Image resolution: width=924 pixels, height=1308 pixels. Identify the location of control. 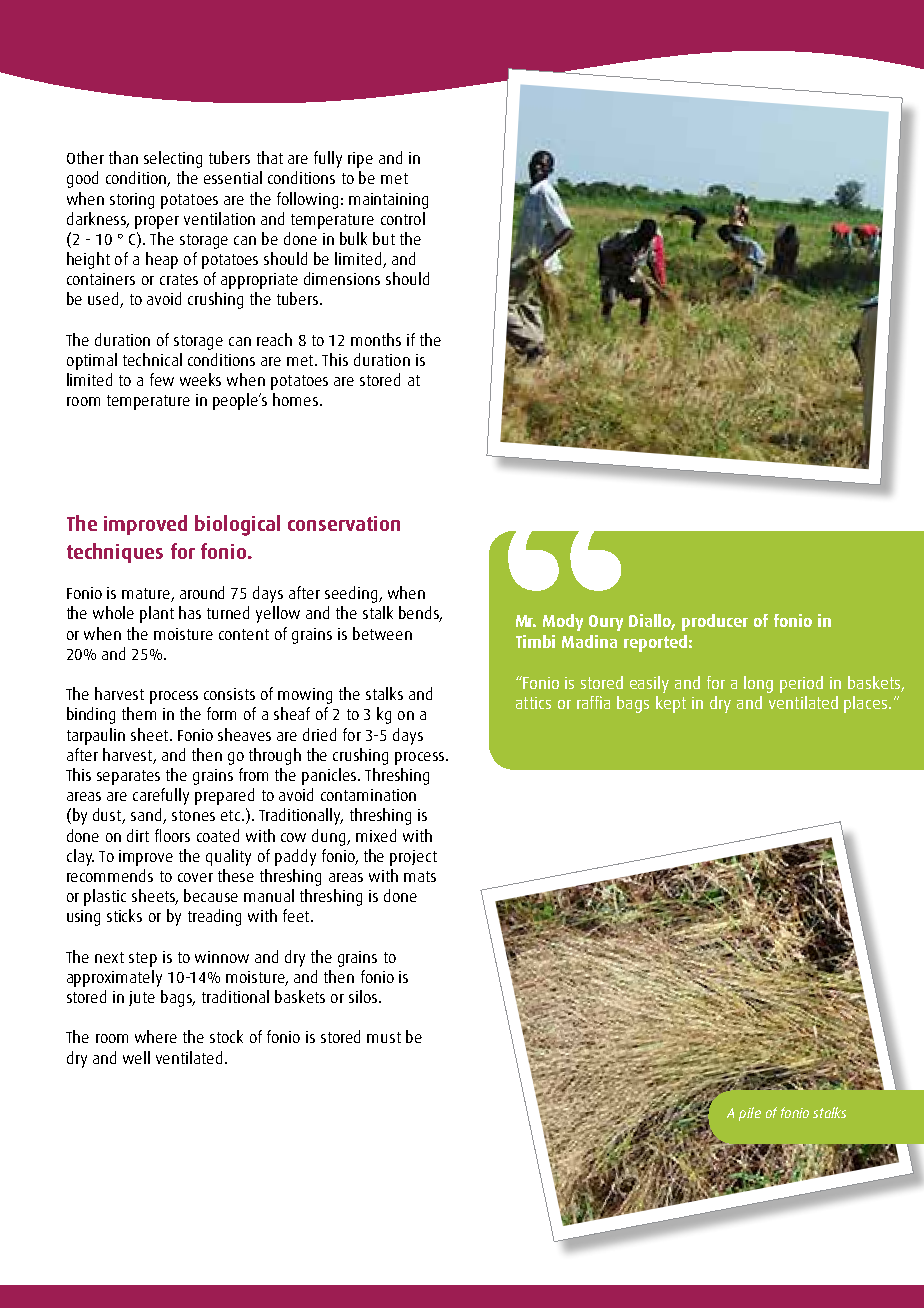
(403, 218).
